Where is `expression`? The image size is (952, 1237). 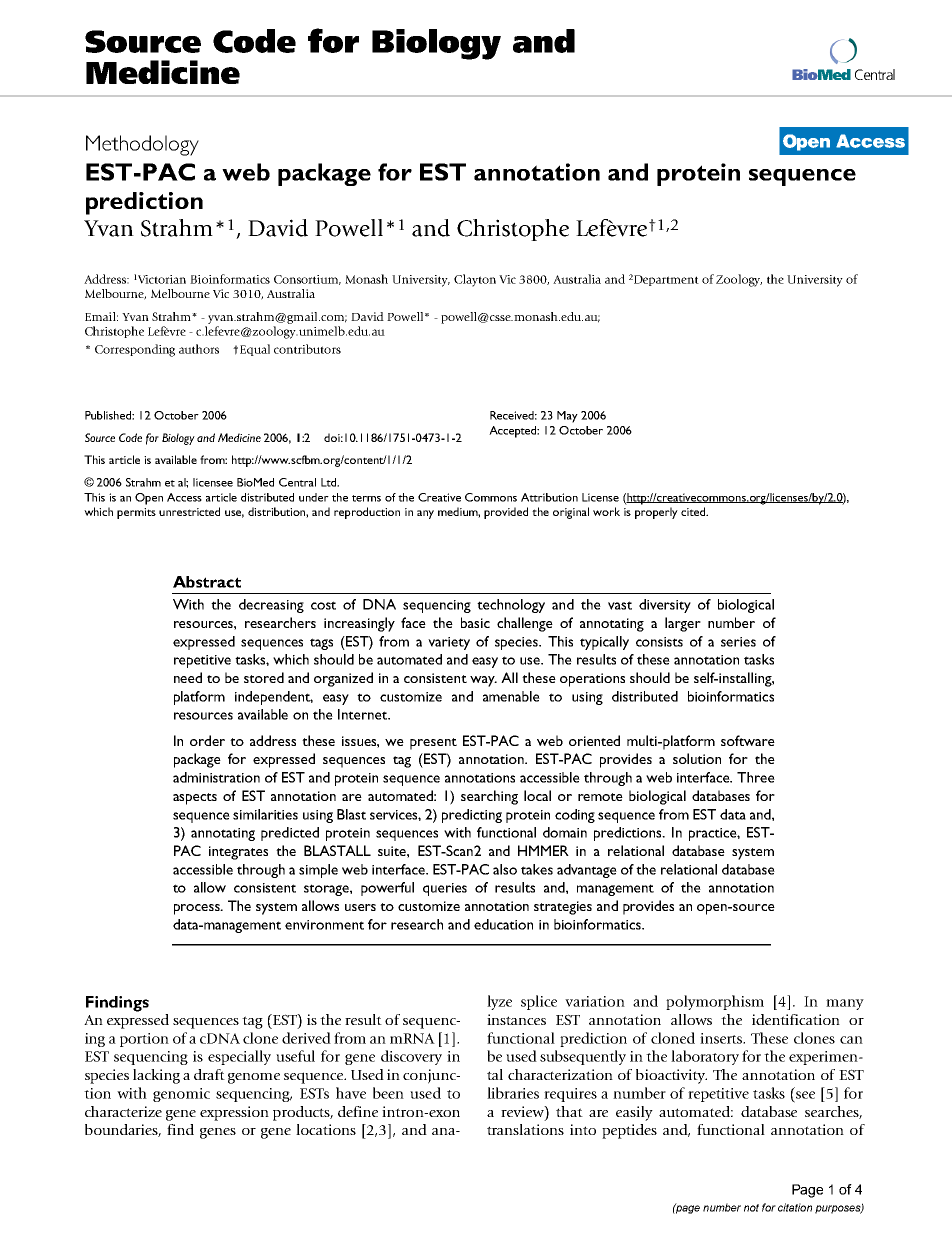
expression is located at coordinates (234, 1113).
